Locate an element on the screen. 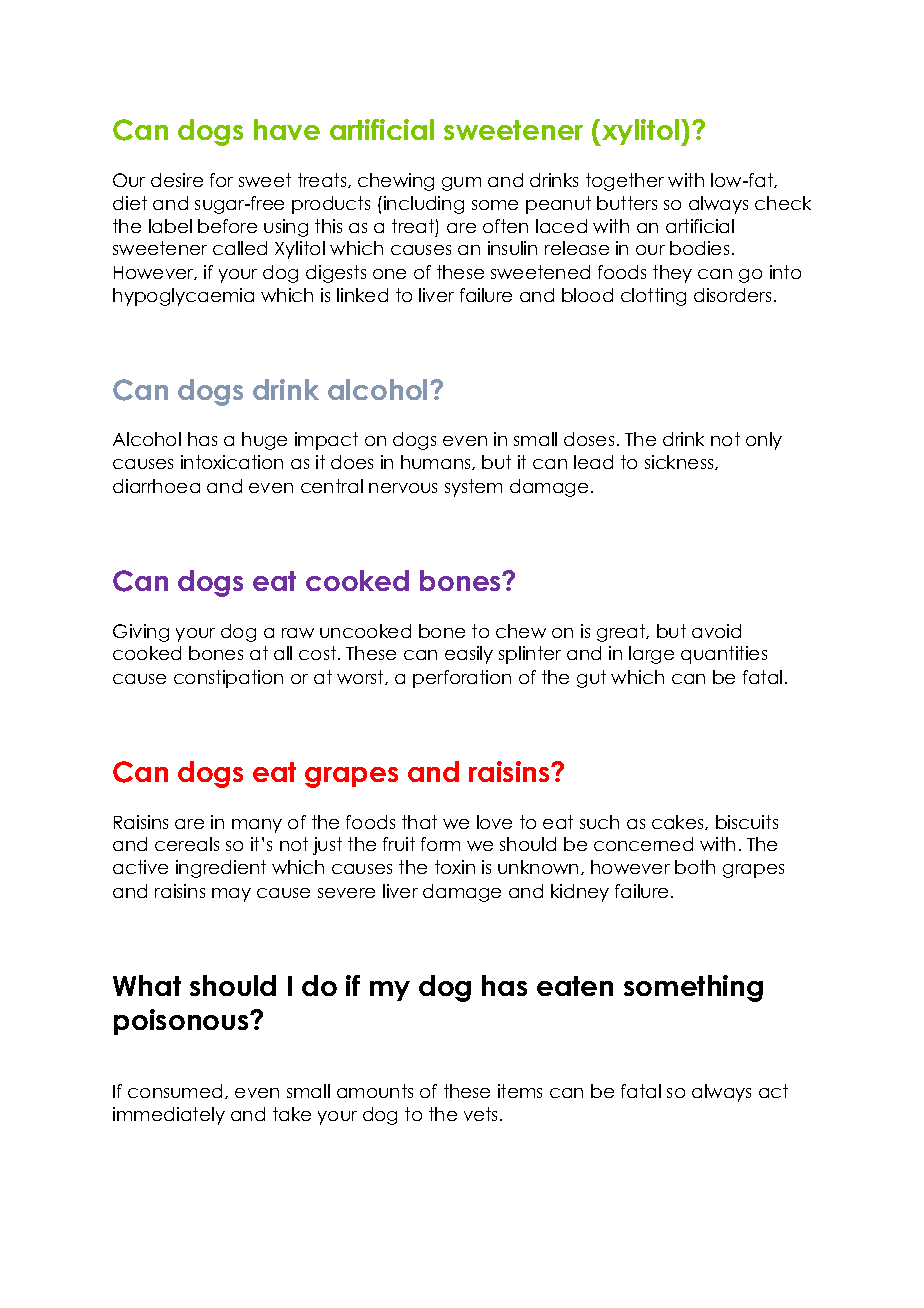 This screenshot has height=1308, width=924. linked is located at coordinates (362, 295).
